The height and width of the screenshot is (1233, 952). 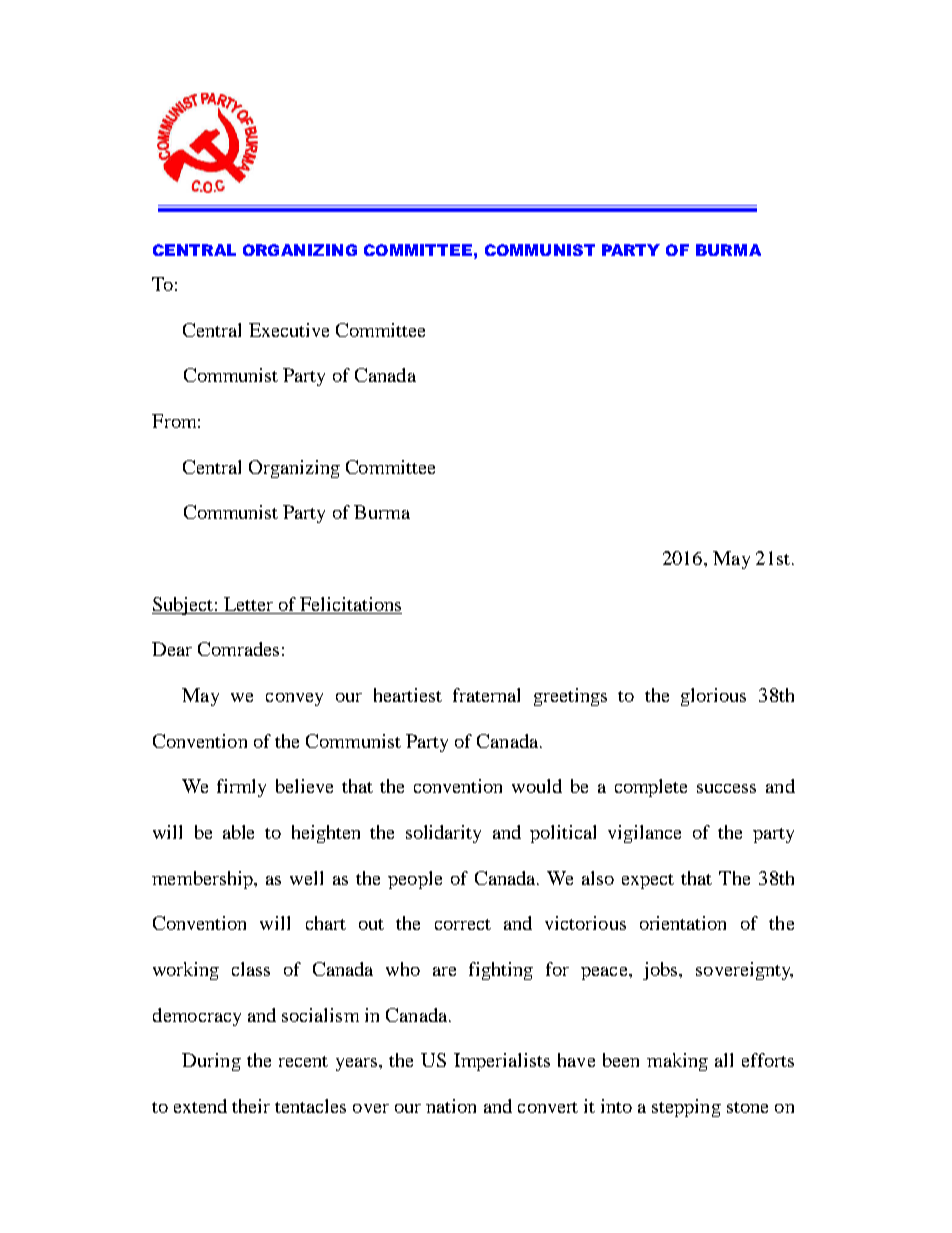 I want to click on greetings, so click(x=570, y=697).
